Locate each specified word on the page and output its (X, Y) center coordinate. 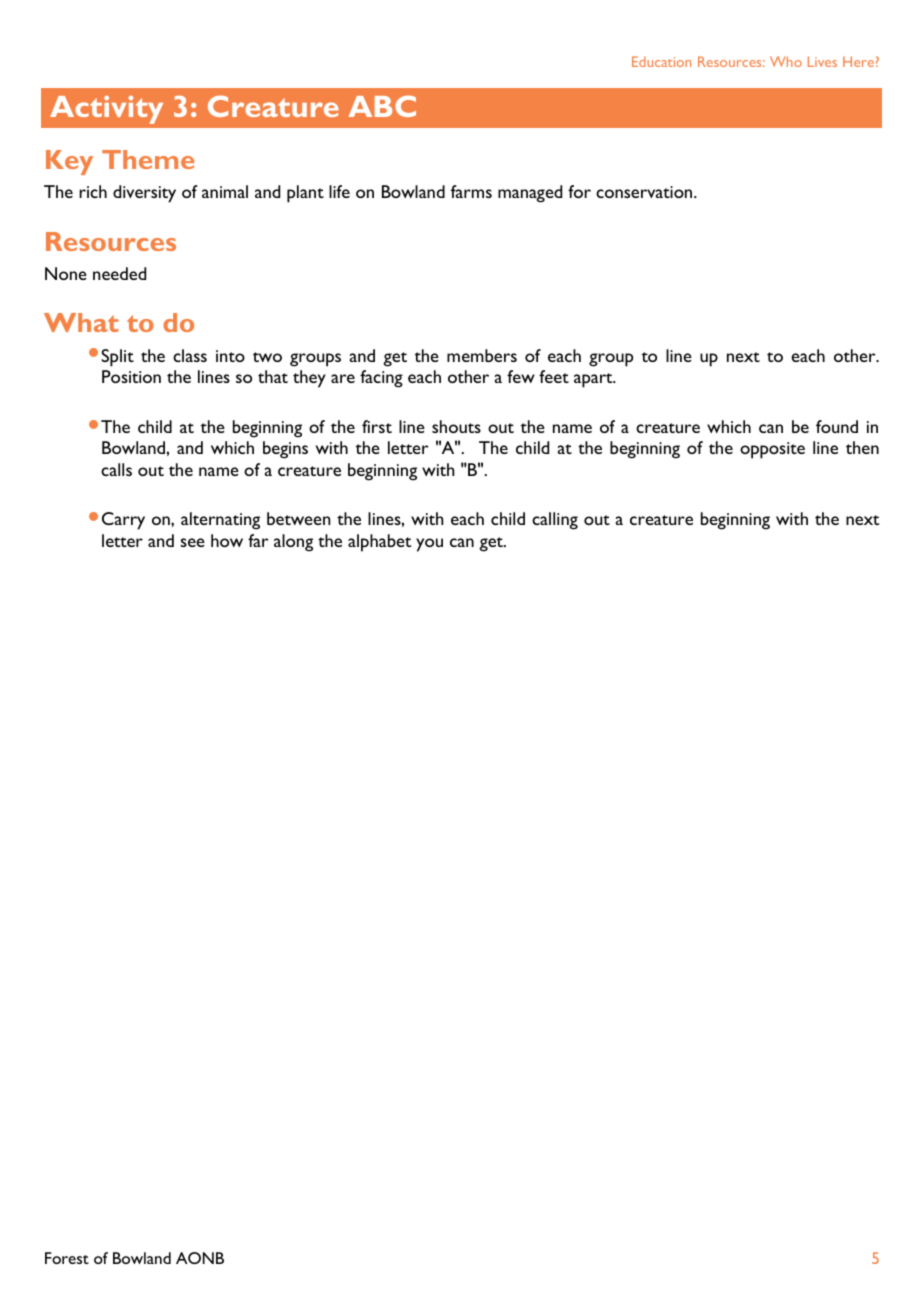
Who (786, 61)
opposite (772, 450)
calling (555, 521)
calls (116, 469)
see (192, 542)
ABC (382, 106)
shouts (456, 426)
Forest (67, 1258)
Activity (106, 110)
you (429, 545)
